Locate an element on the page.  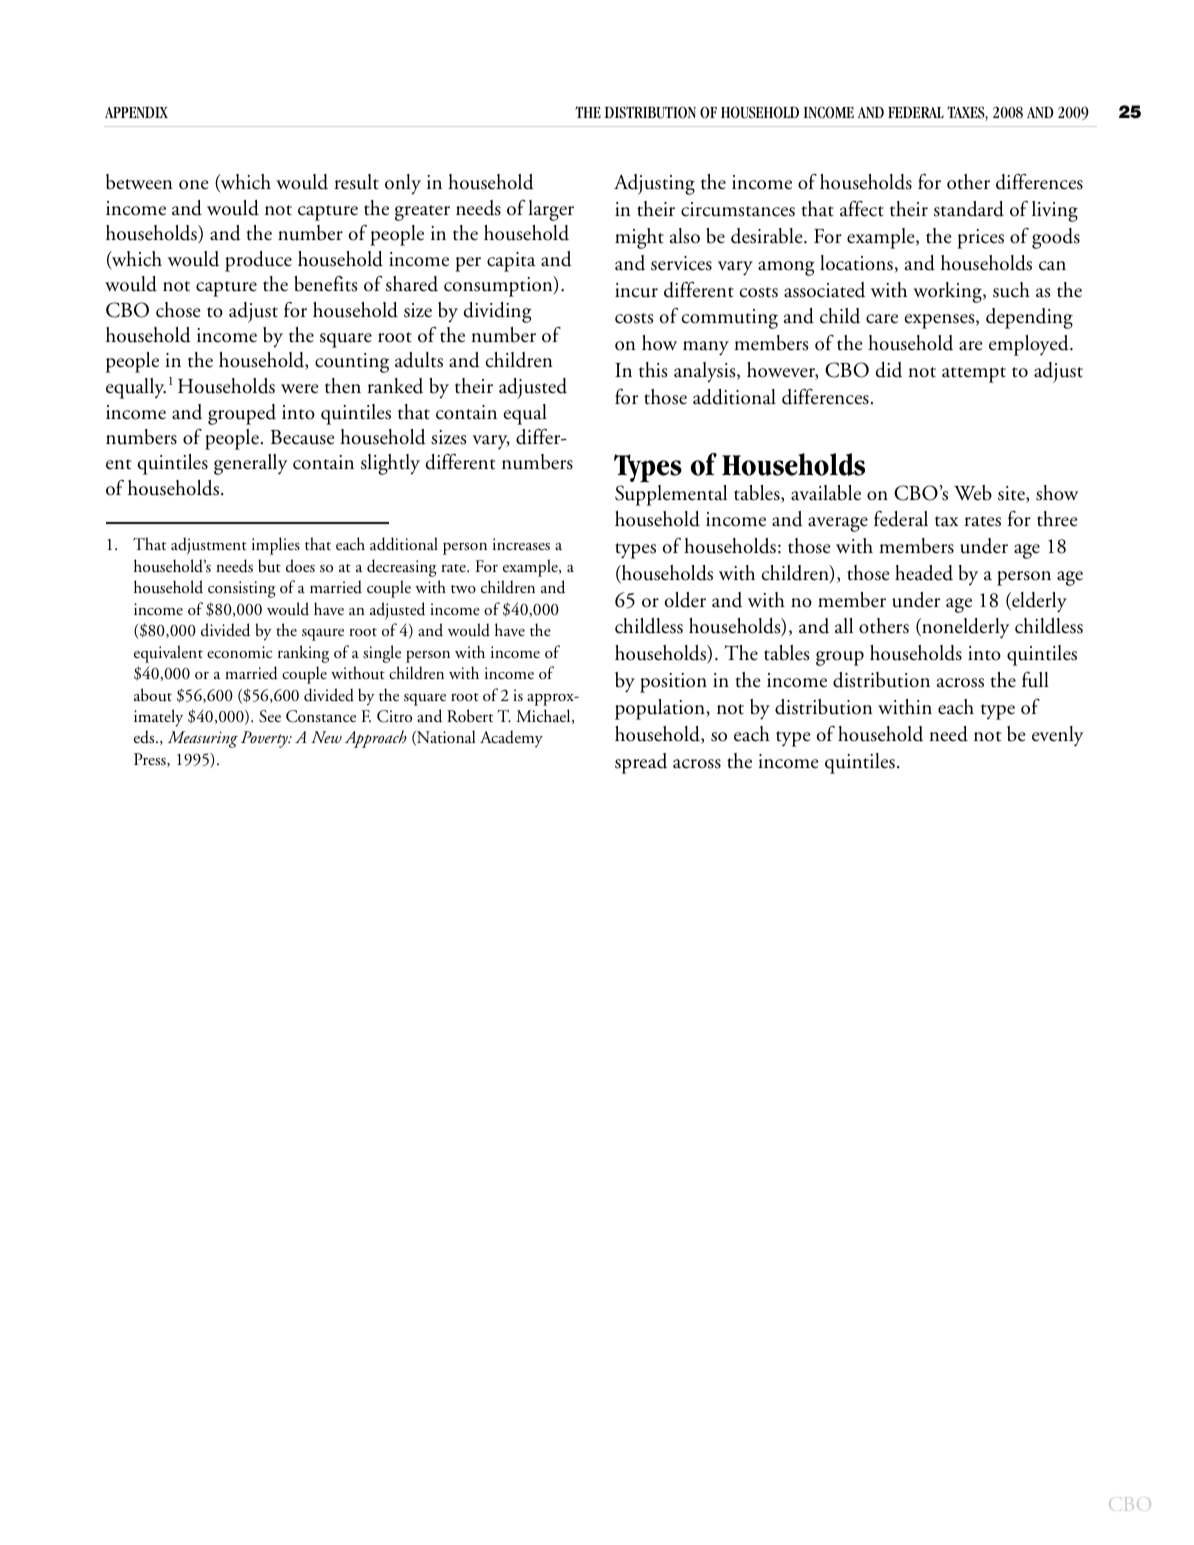
care is located at coordinates (882, 319).
